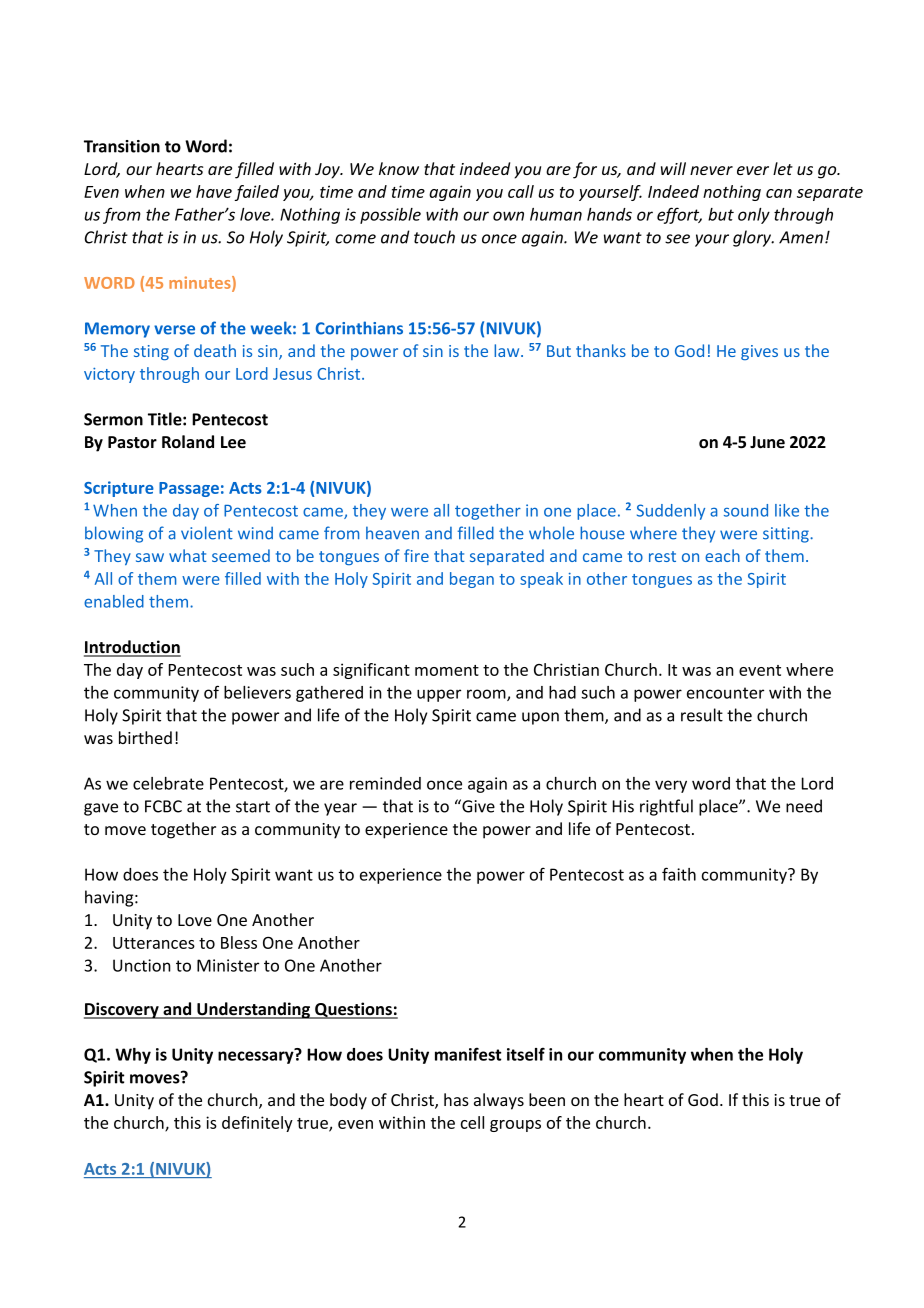  I want to click on Introduction, so click(132, 648).
